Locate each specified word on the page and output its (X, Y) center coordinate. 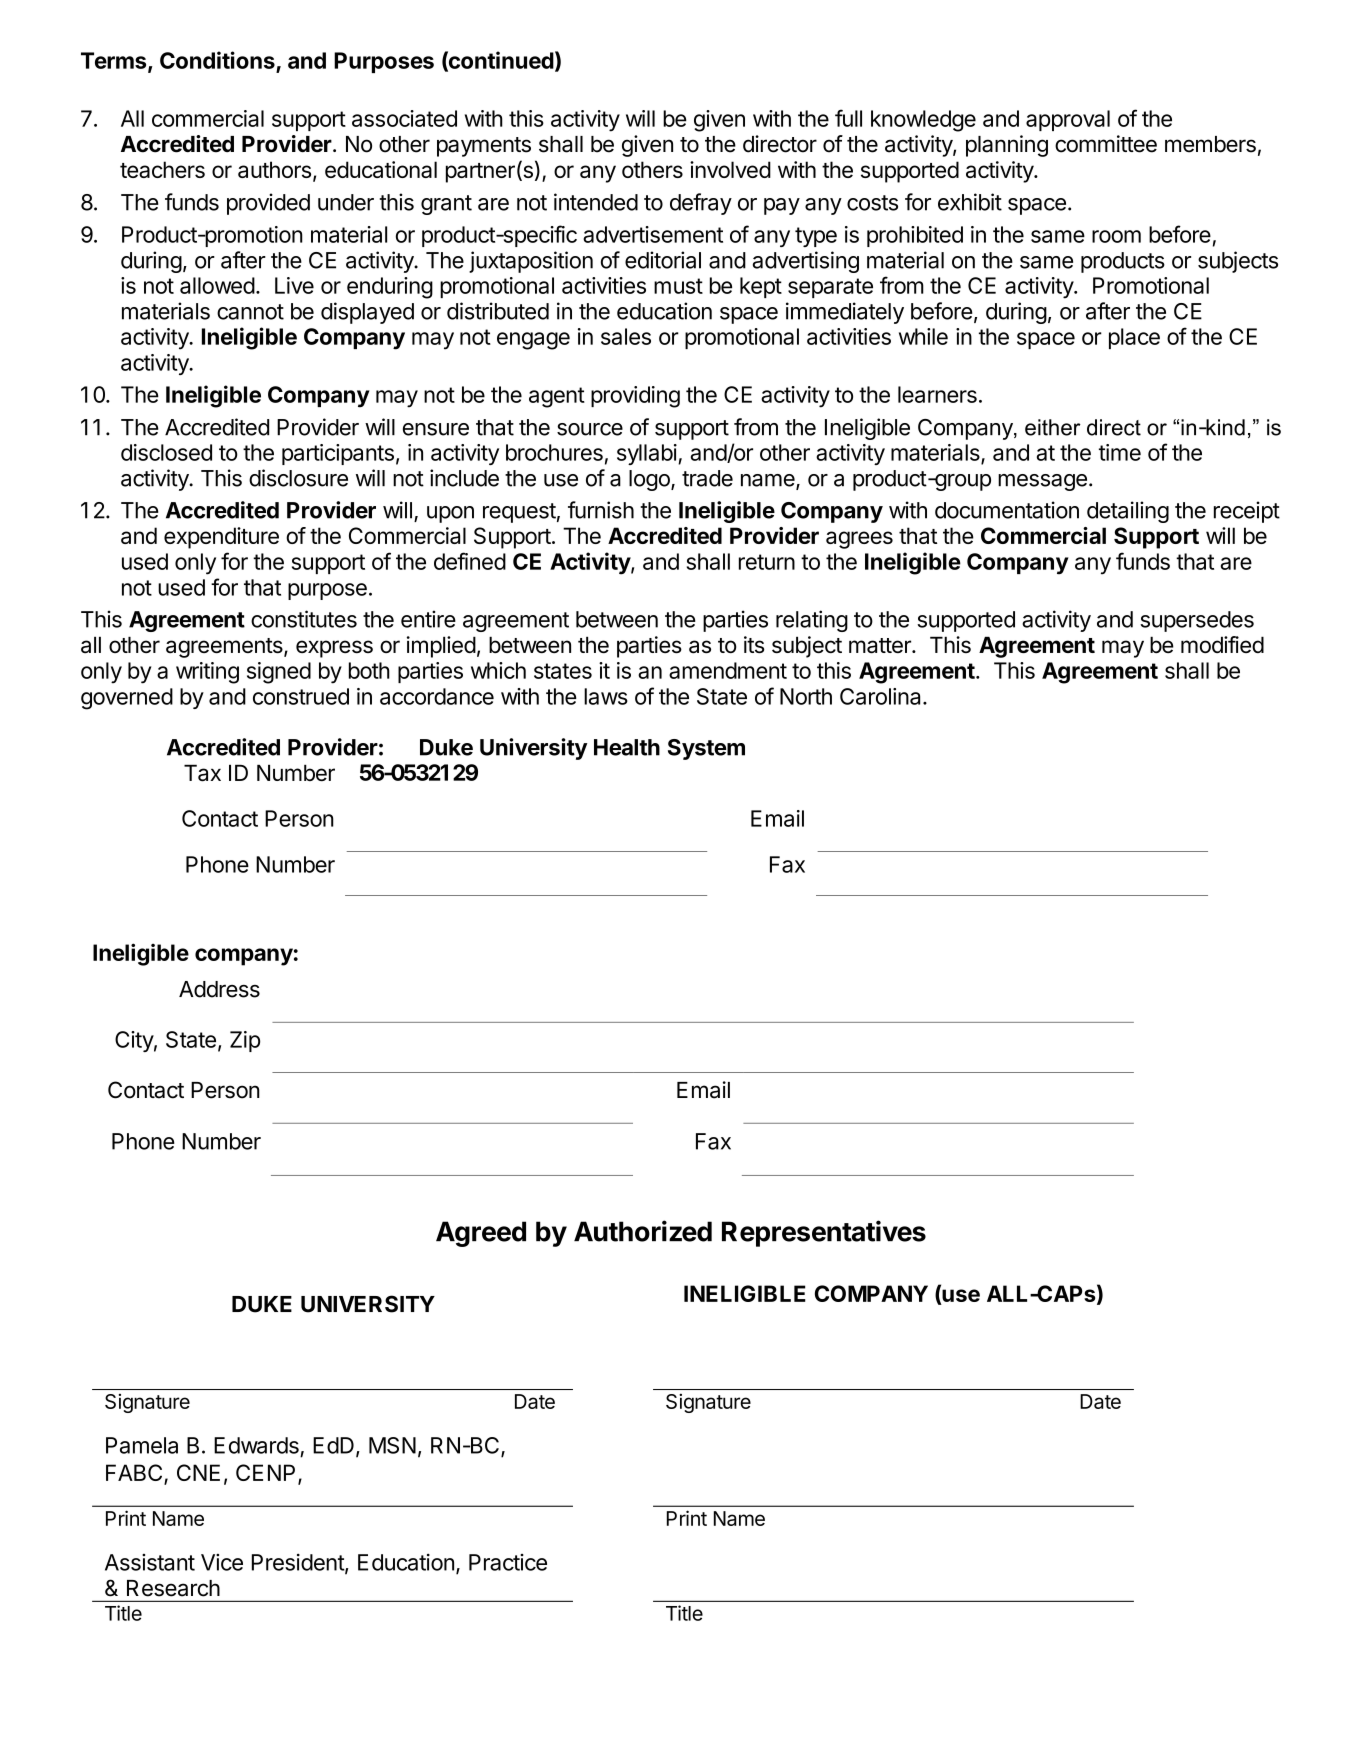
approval (1068, 120)
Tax (202, 773)
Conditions (218, 61)
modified (1222, 644)
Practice (508, 1562)
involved (730, 169)
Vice (222, 1562)
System (706, 749)
